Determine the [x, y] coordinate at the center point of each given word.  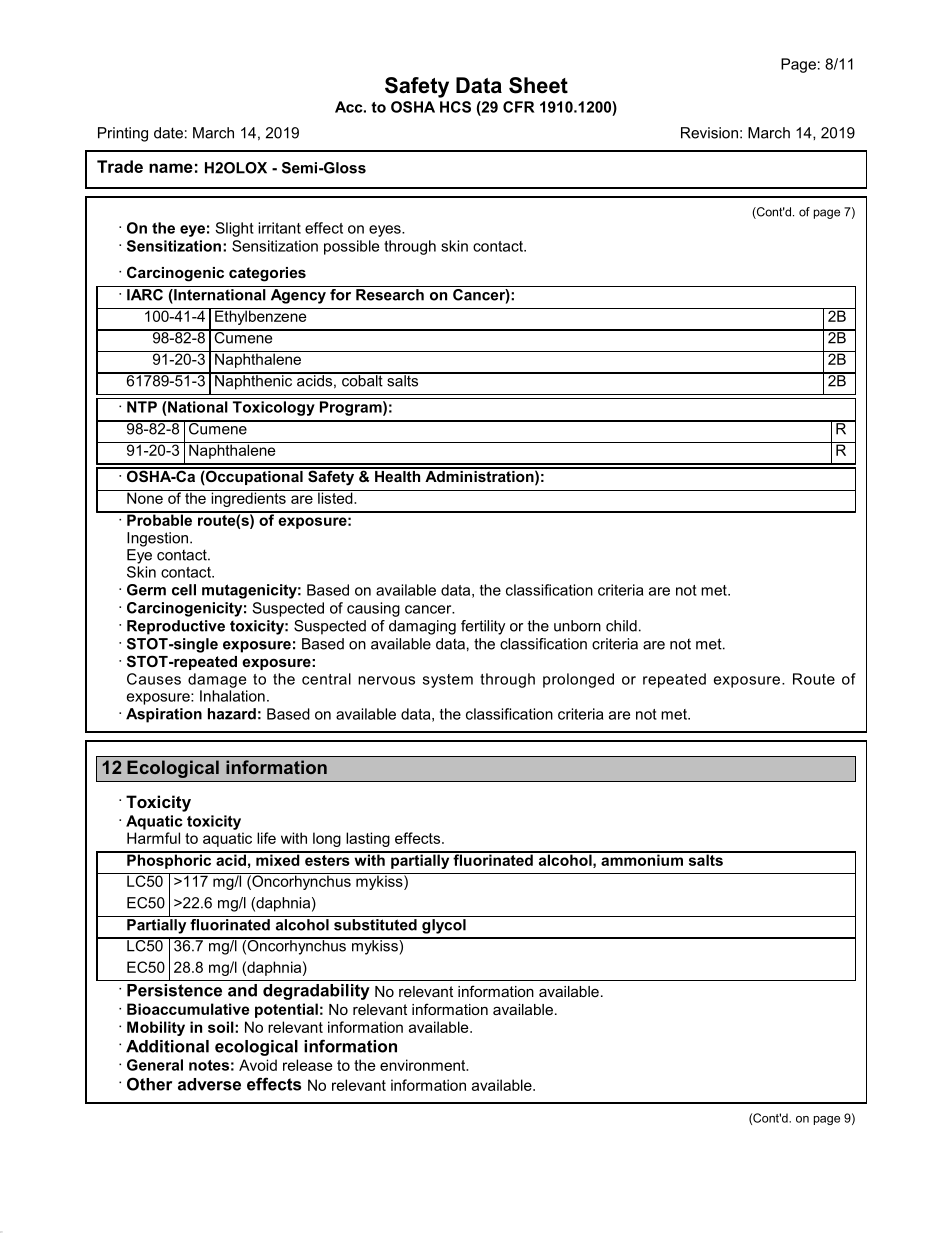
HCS [455, 107]
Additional [167, 1046]
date [168, 133]
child [621, 626]
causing [373, 609]
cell [184, 590]
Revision [709, 133]
